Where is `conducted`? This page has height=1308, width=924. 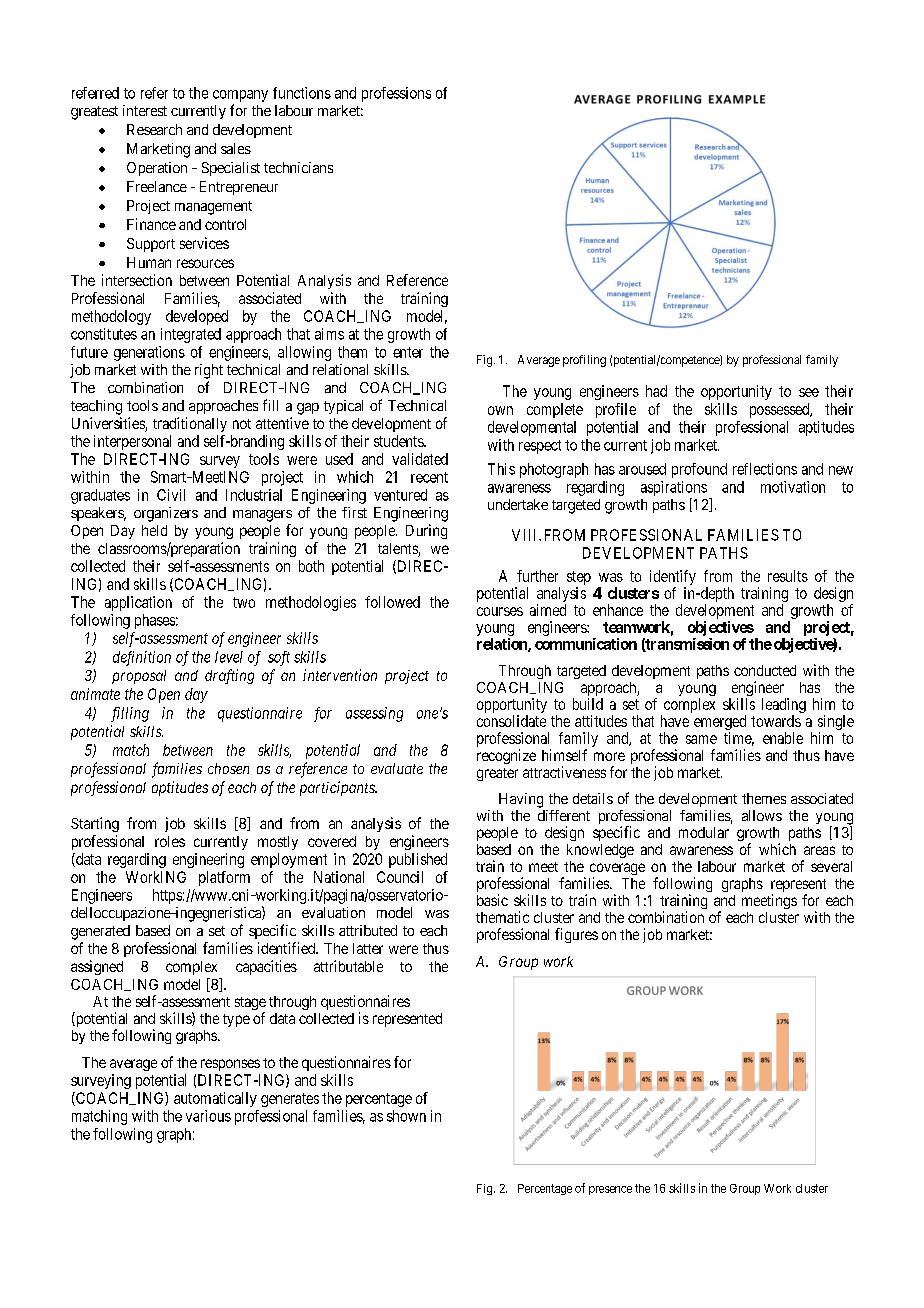 conducted is located at coordinates (765, 670).
